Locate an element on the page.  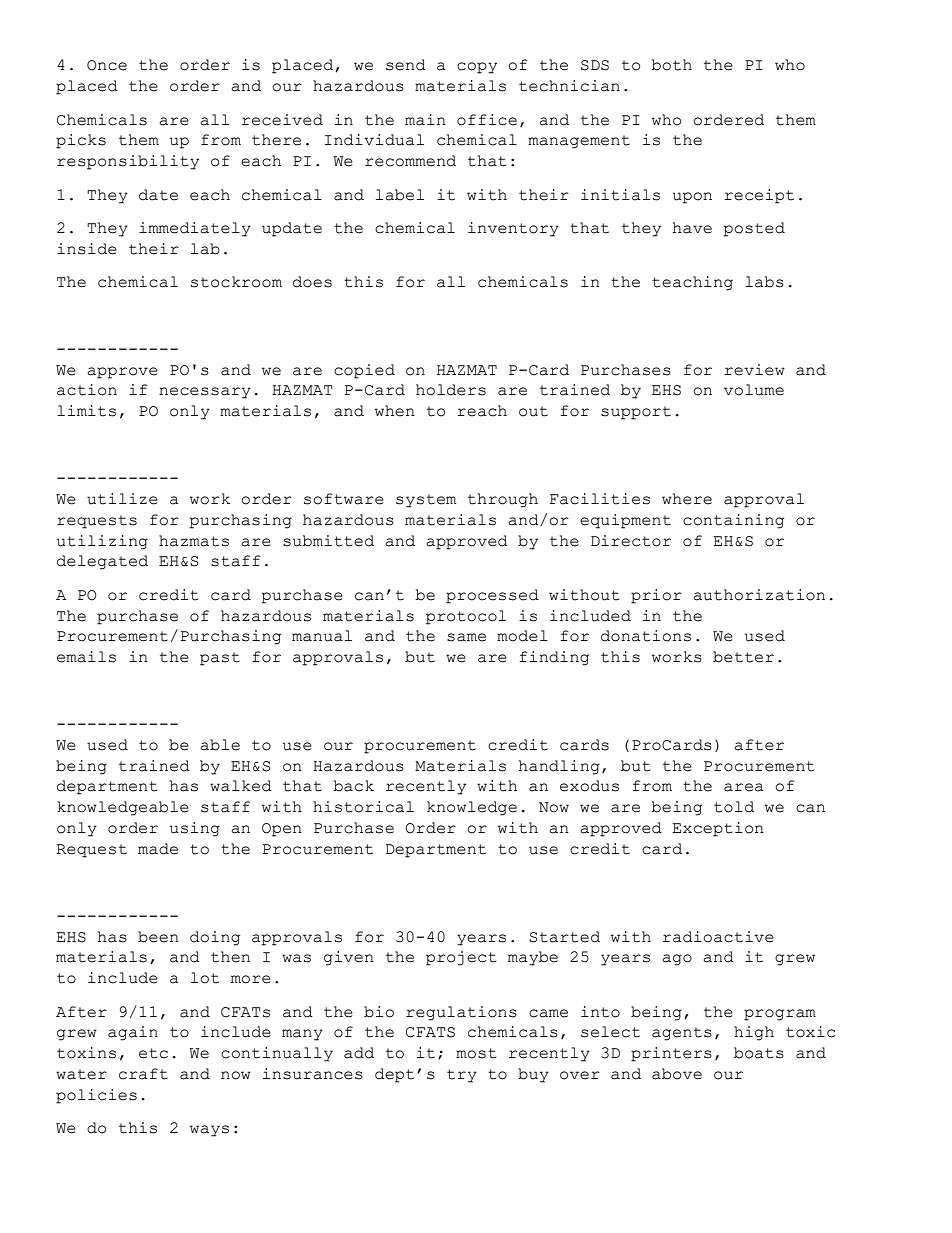
both is located at coordinates (671, 65).
